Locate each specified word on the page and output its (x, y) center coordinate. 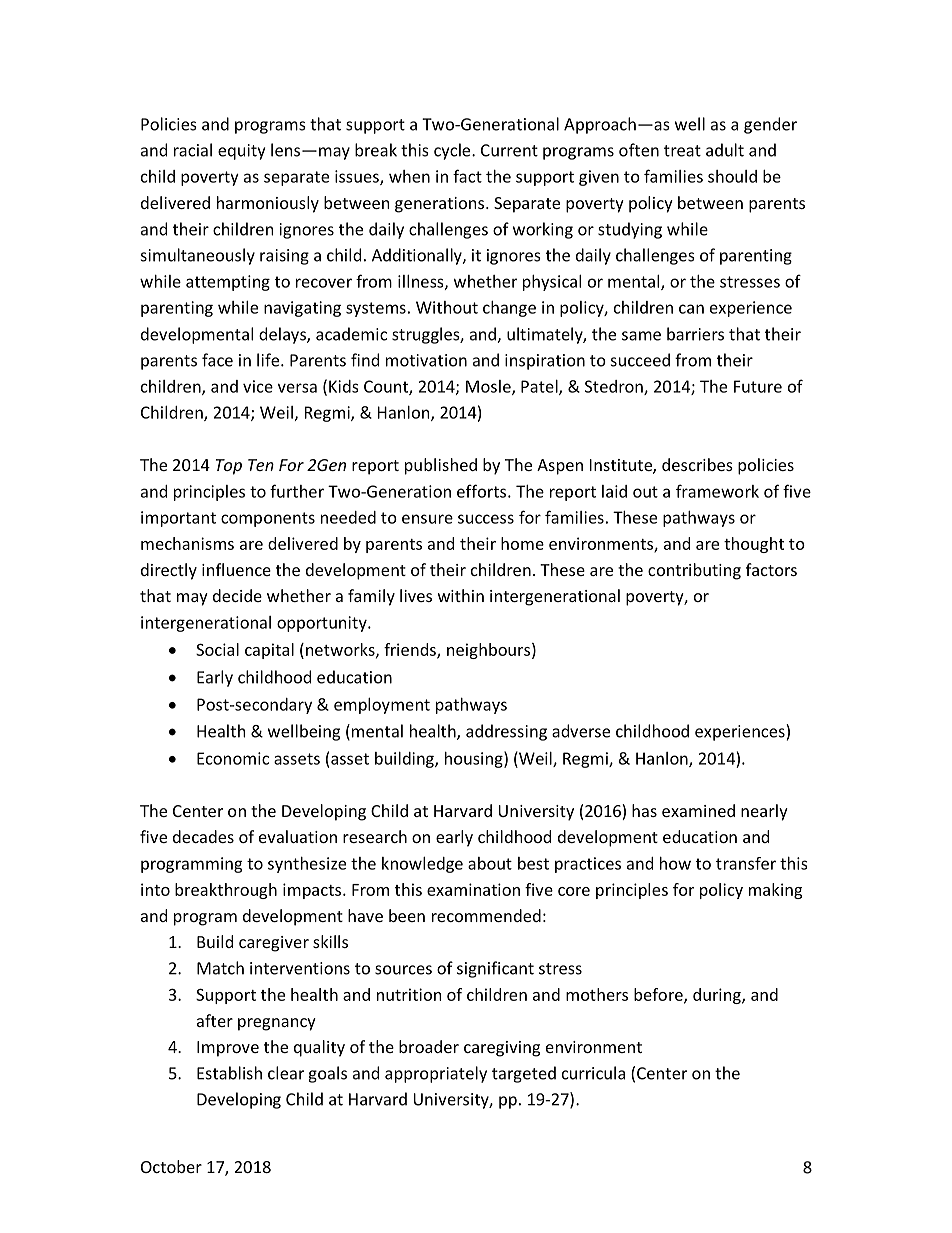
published (441, 466)
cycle (453, 151)
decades (203, 836)
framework (717, 491)
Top (229, 467)
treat (682, 151)
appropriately (436, 1074)
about (490, 863)
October (171, 1166)
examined (698, 810)
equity (241, 152)
